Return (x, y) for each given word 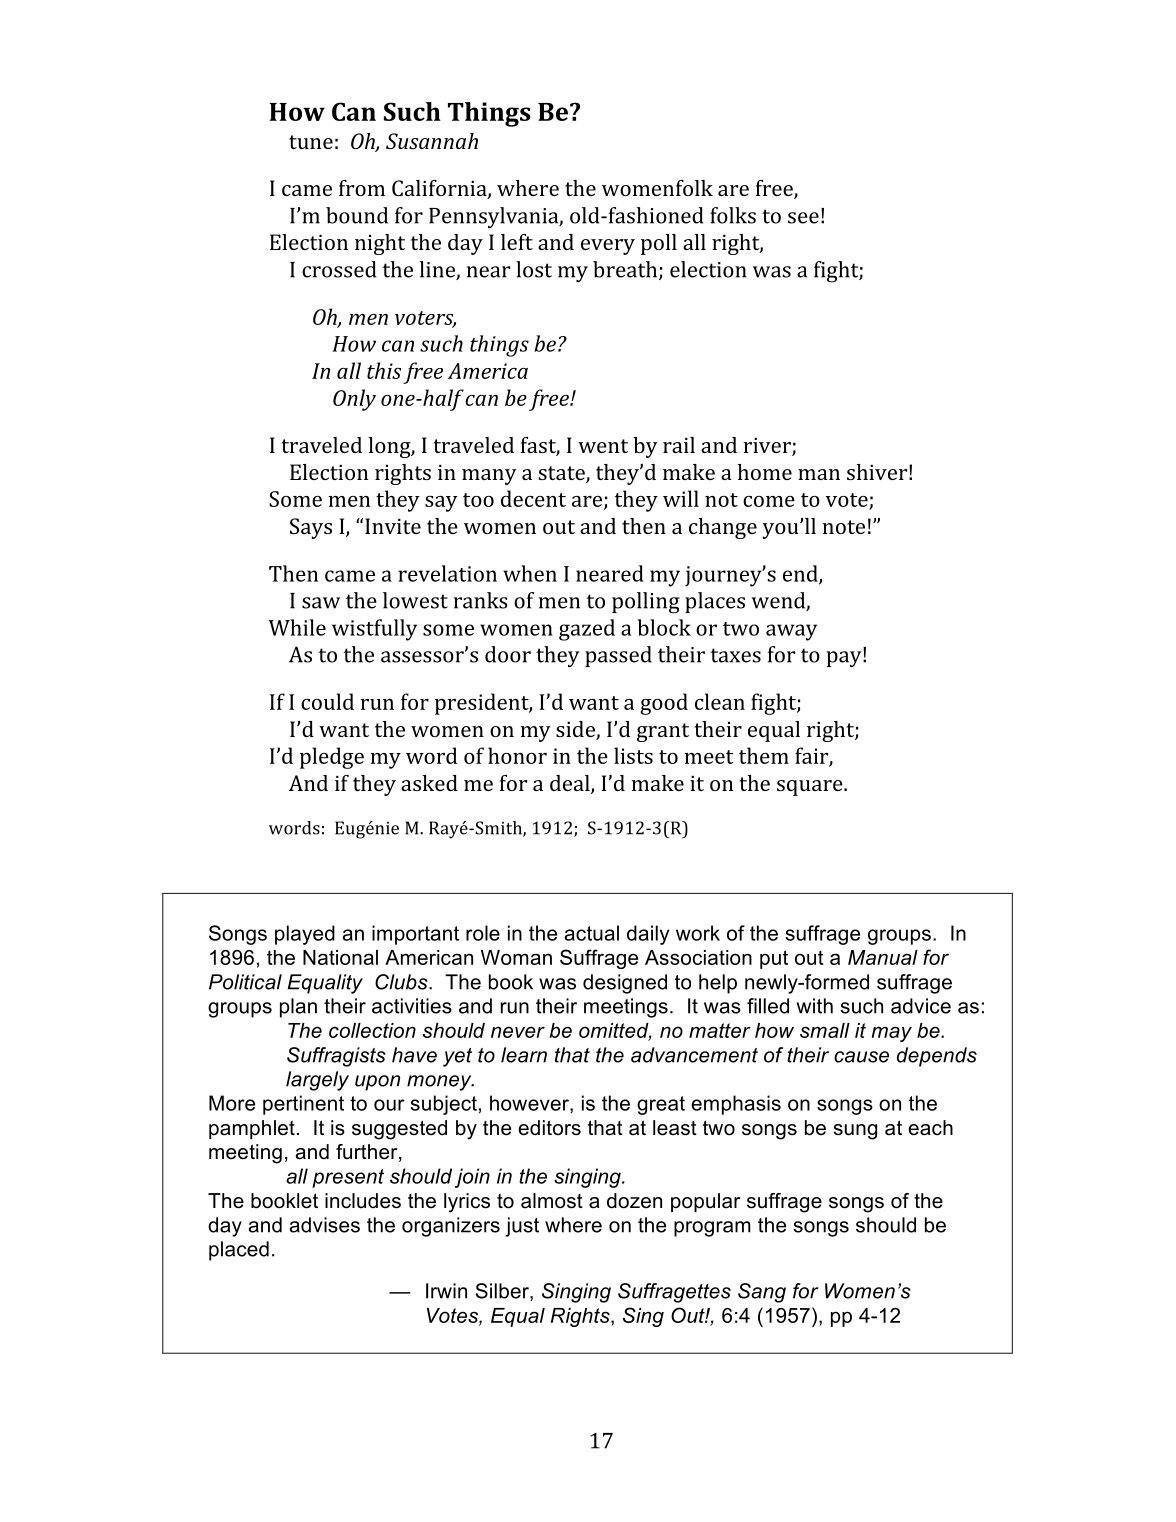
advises (324, 1225)
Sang (762, 1293)
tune (311, 142)
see (803, 218)
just (522, 1227)
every (608, 247)
